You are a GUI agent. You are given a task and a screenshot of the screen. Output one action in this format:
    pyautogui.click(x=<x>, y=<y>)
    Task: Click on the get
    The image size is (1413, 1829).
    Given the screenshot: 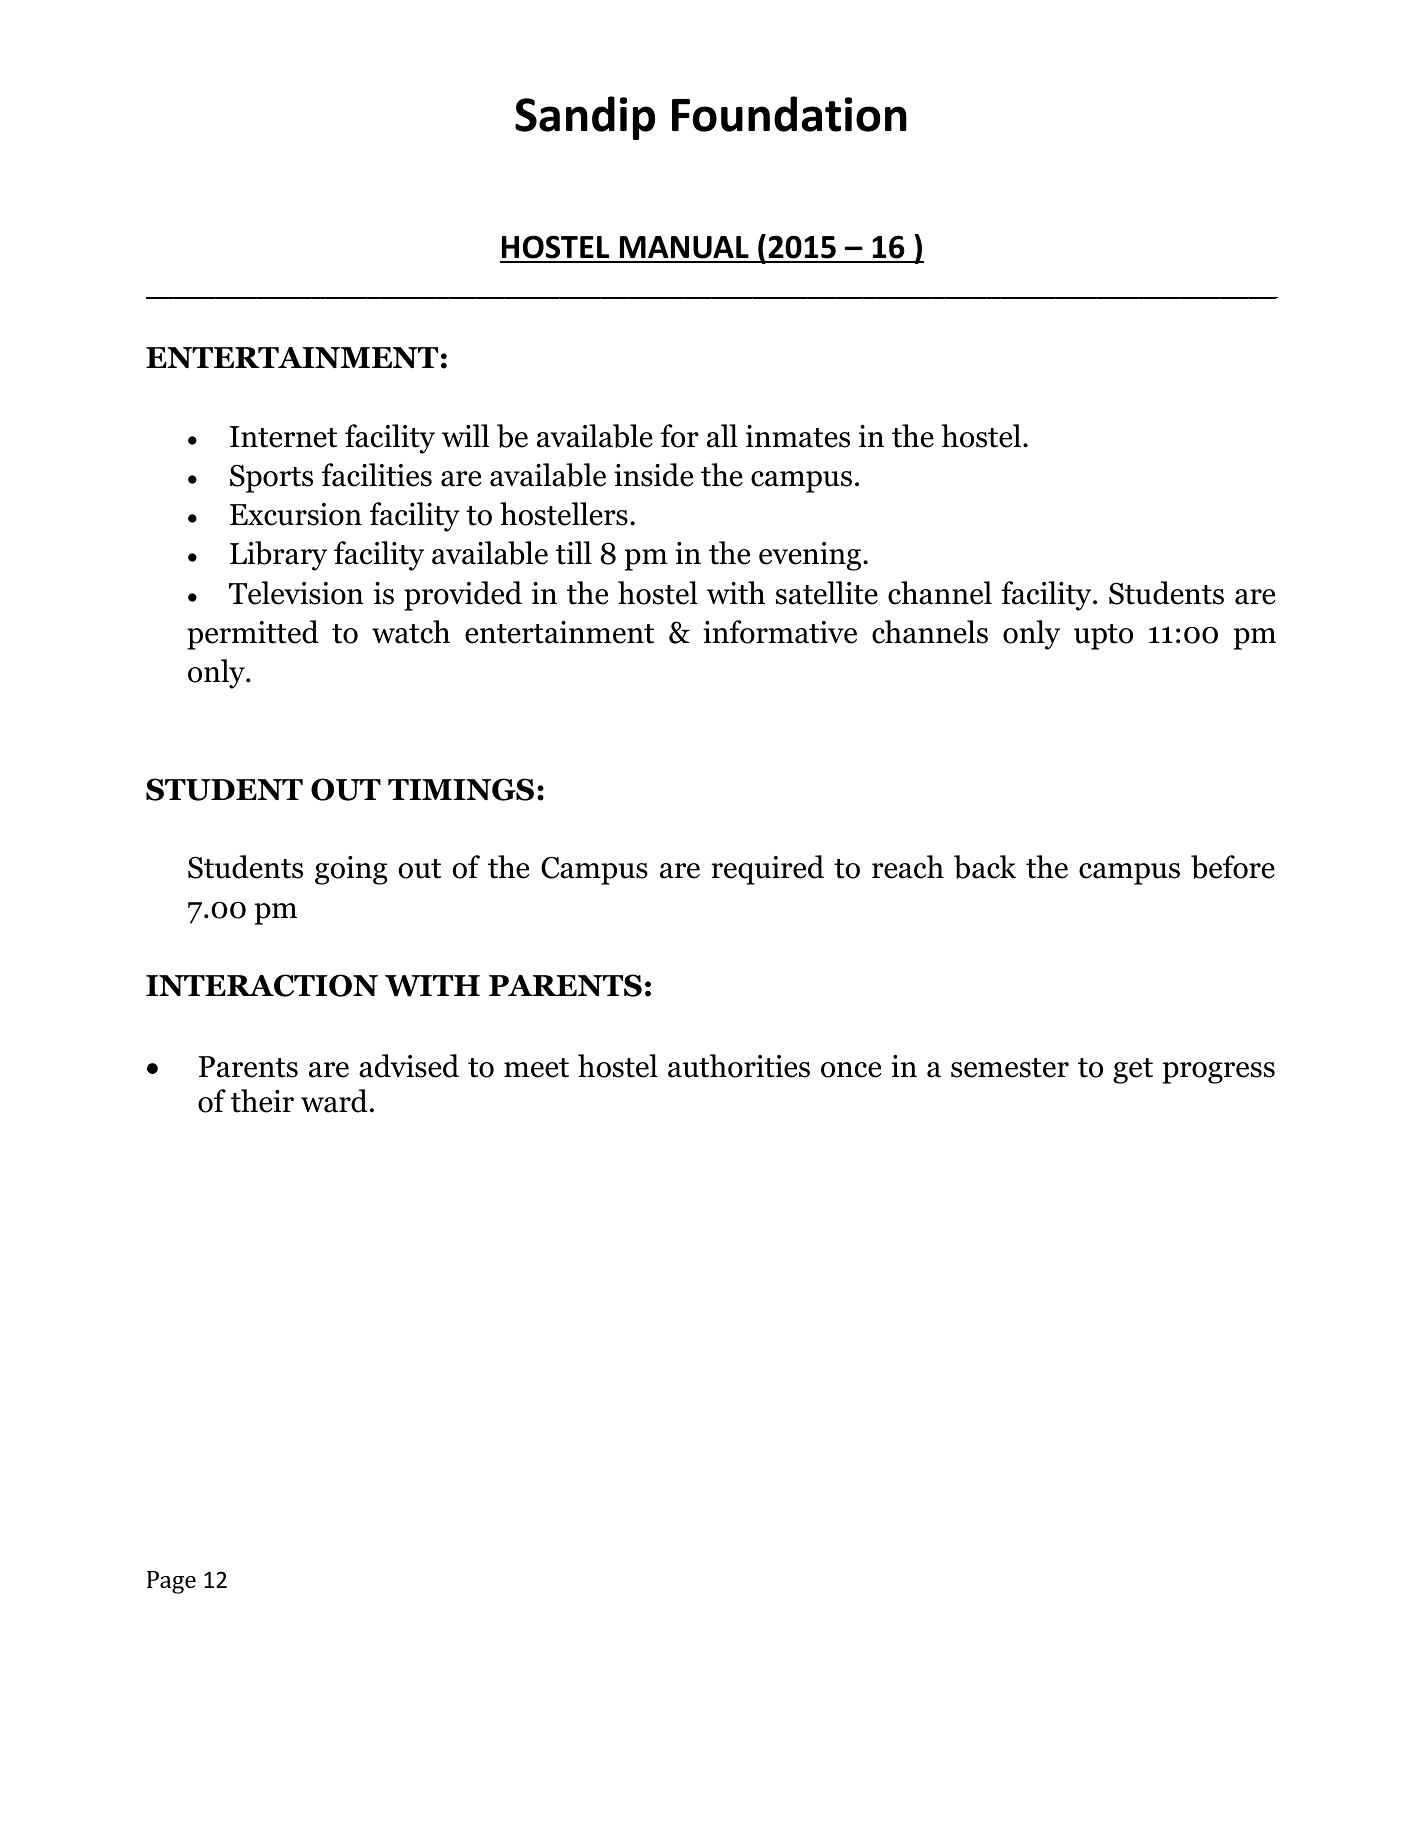 What is the action you would take?
    pyautogui.click(x=1133, y=1071)
